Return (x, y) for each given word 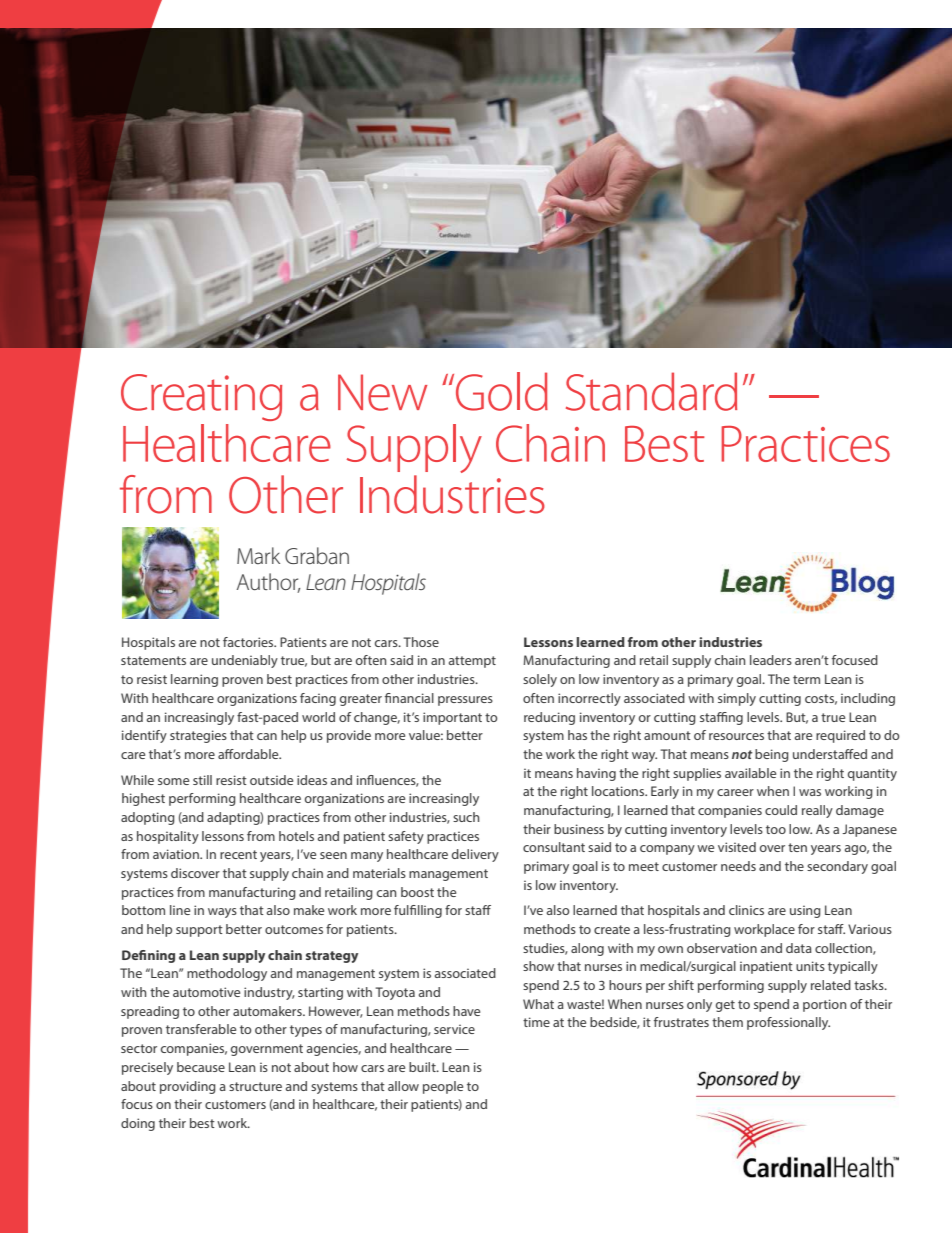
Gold (500, 391)
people (443, 1087)
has (577, 735)
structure (255, 1086)
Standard (651, 391)
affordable (249, 754)
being (772, 755)
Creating (201, 397)
